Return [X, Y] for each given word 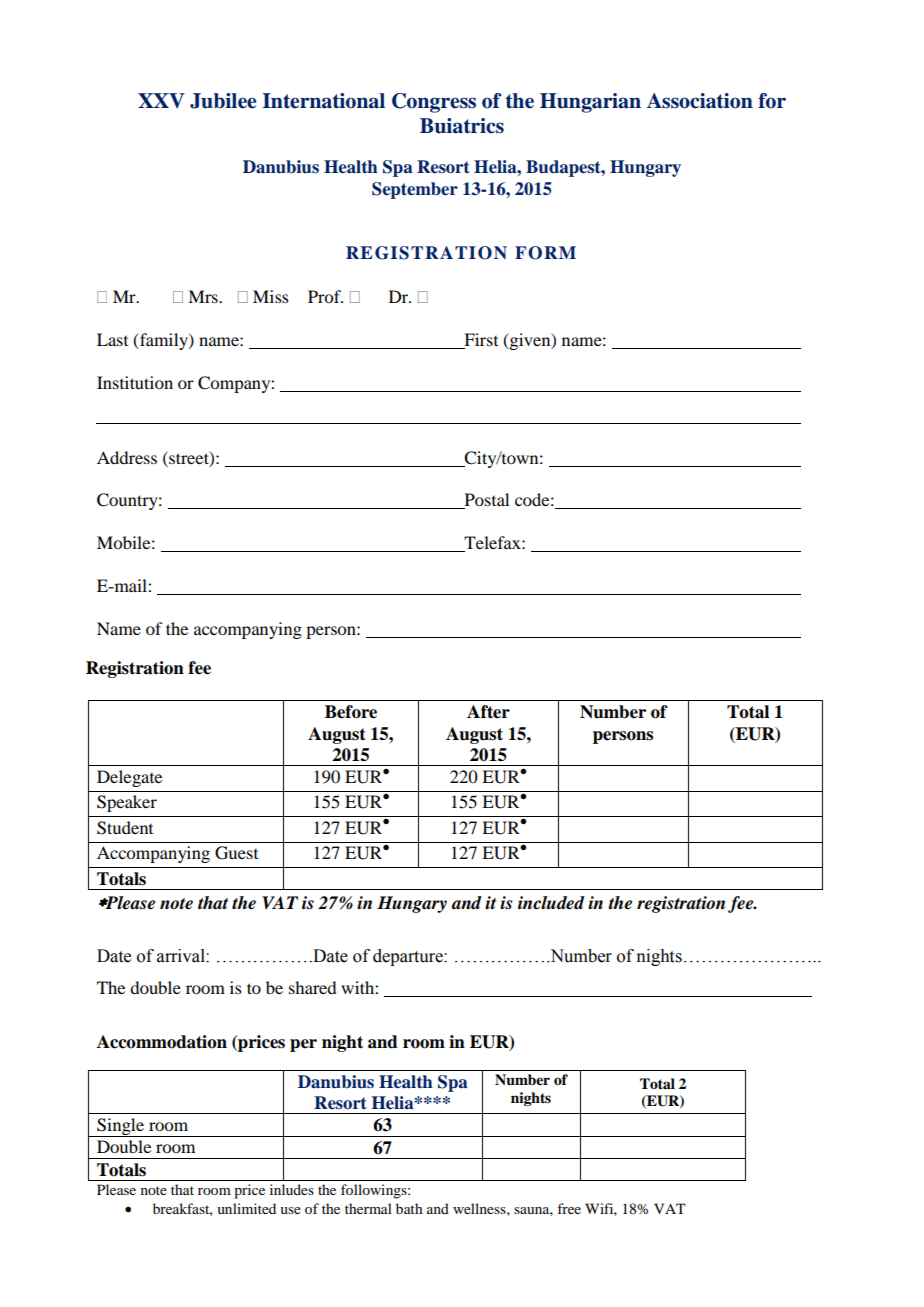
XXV [161, 100]
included [551, 903]
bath [409, 1208]
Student [125, 828]
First [481, 339]
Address [127, 457]
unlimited [246, 1208]
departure [409, 957]
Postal [485, 501]
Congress [434, 103]
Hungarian [590, 103]
